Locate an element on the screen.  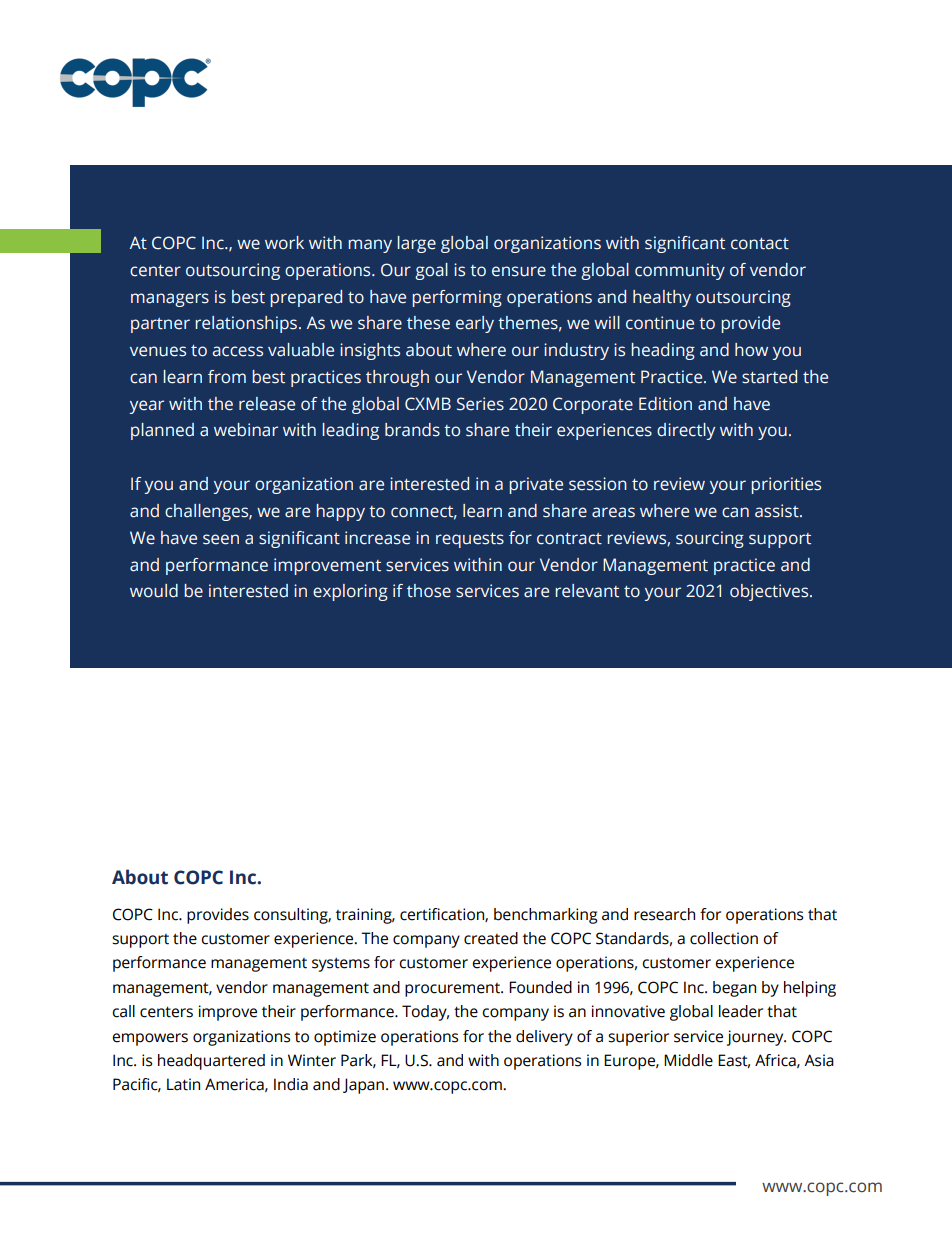
headquartered is located at coordinates (211, 1062).
